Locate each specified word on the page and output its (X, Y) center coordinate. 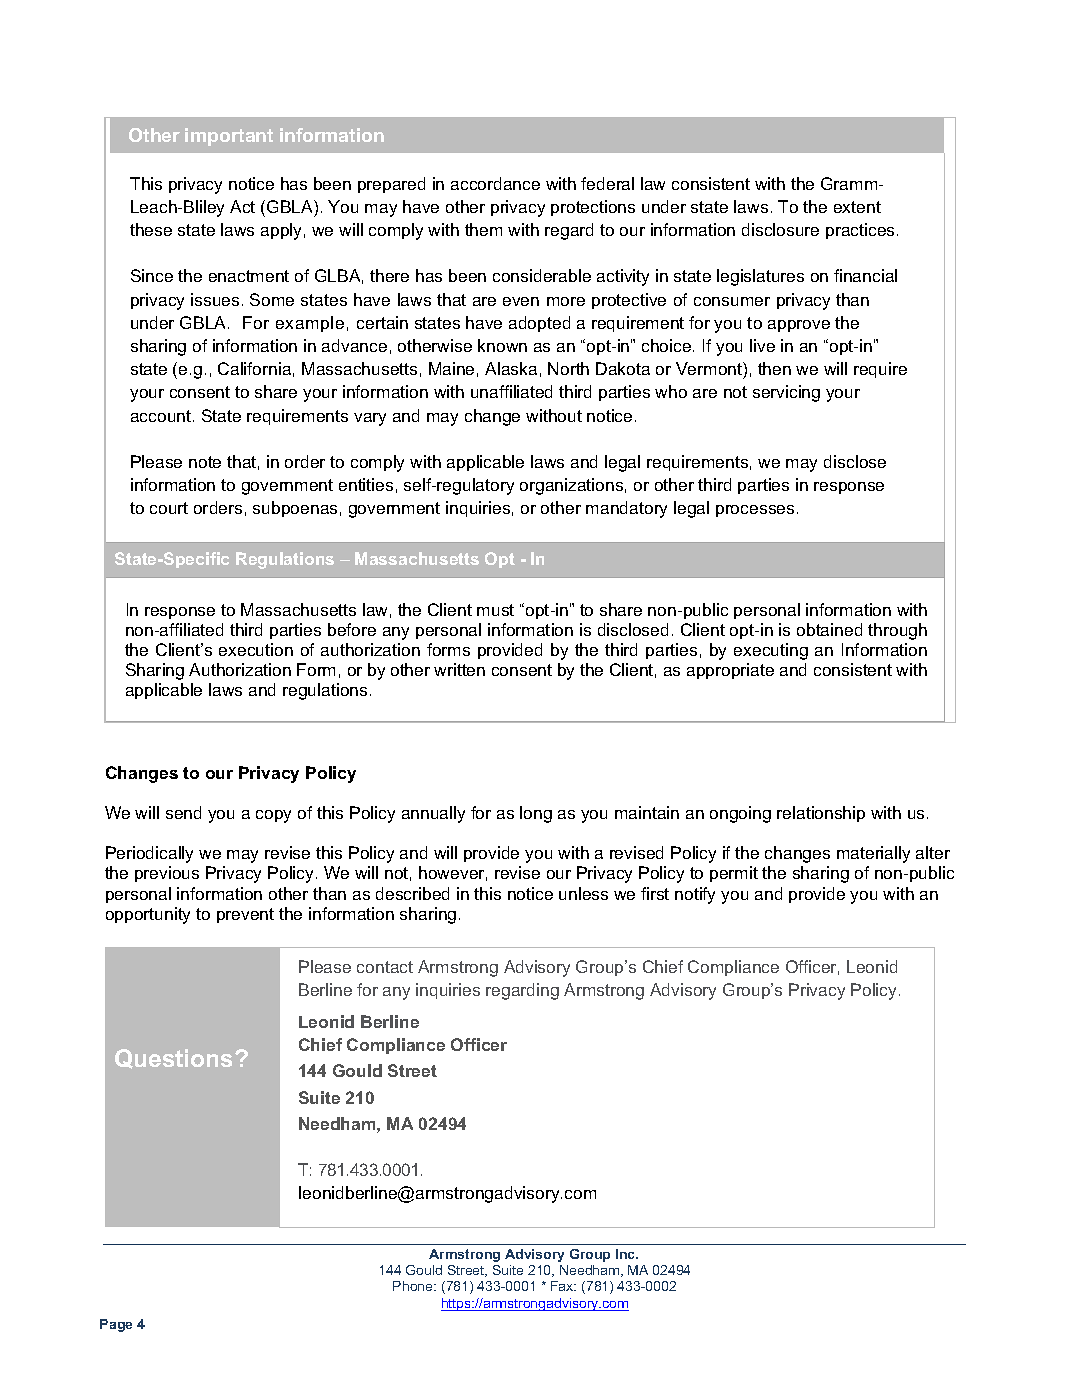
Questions (175, 1059)
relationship (821, 814)
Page (116, 1325)
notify (695, 895)
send (183, 812)
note (205, 462)
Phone (414, 1286)
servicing (786, 393)
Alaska (511, 368)
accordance (495, 183)
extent (857, 207)
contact (385, 967)
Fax (563, 1286)
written (459, 669)
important (229, 137)
